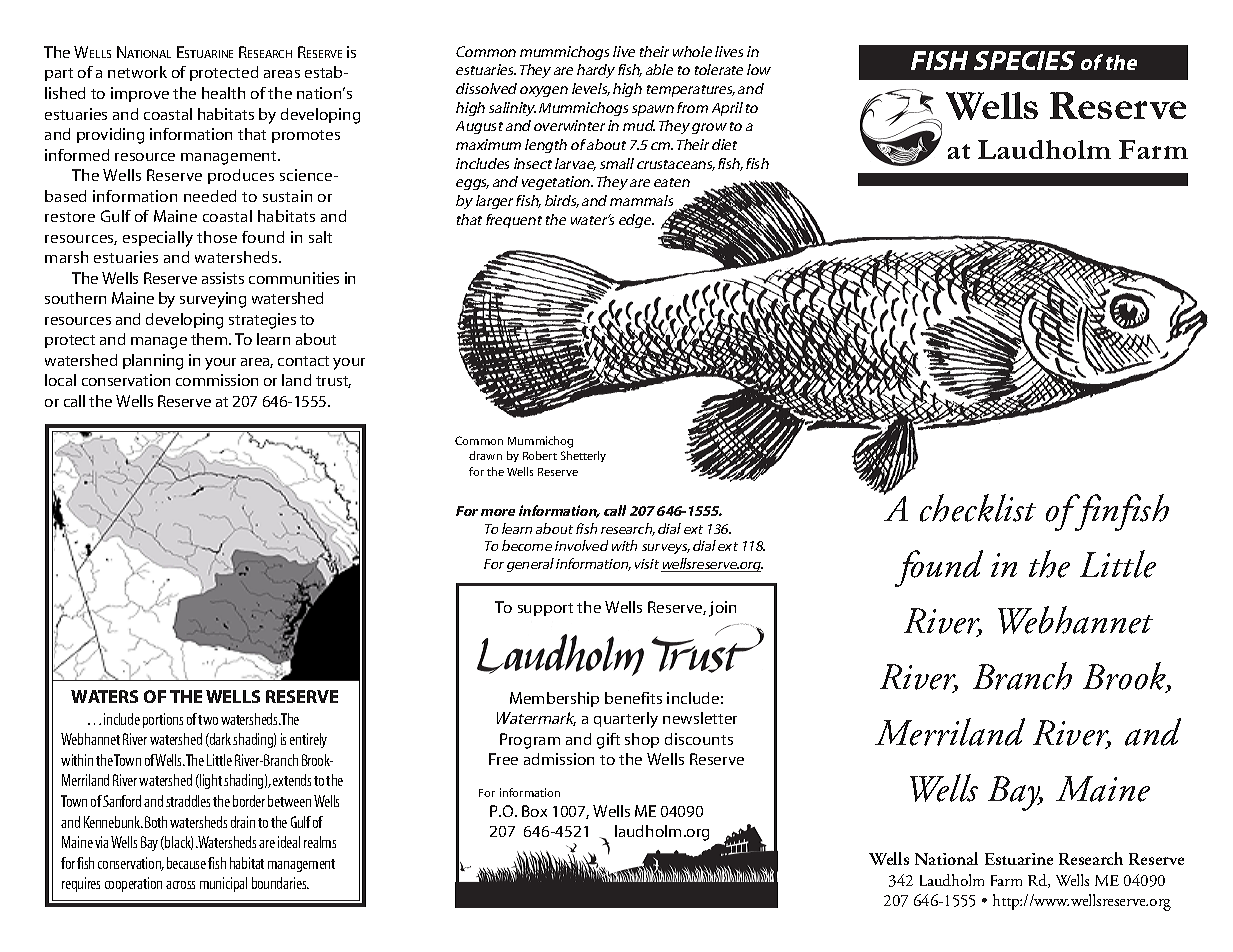 This page has height=952, width=1233. What do you see at coordinates (699, 739) in the page?
I see `discounts` at bounding box center [699, 739].
